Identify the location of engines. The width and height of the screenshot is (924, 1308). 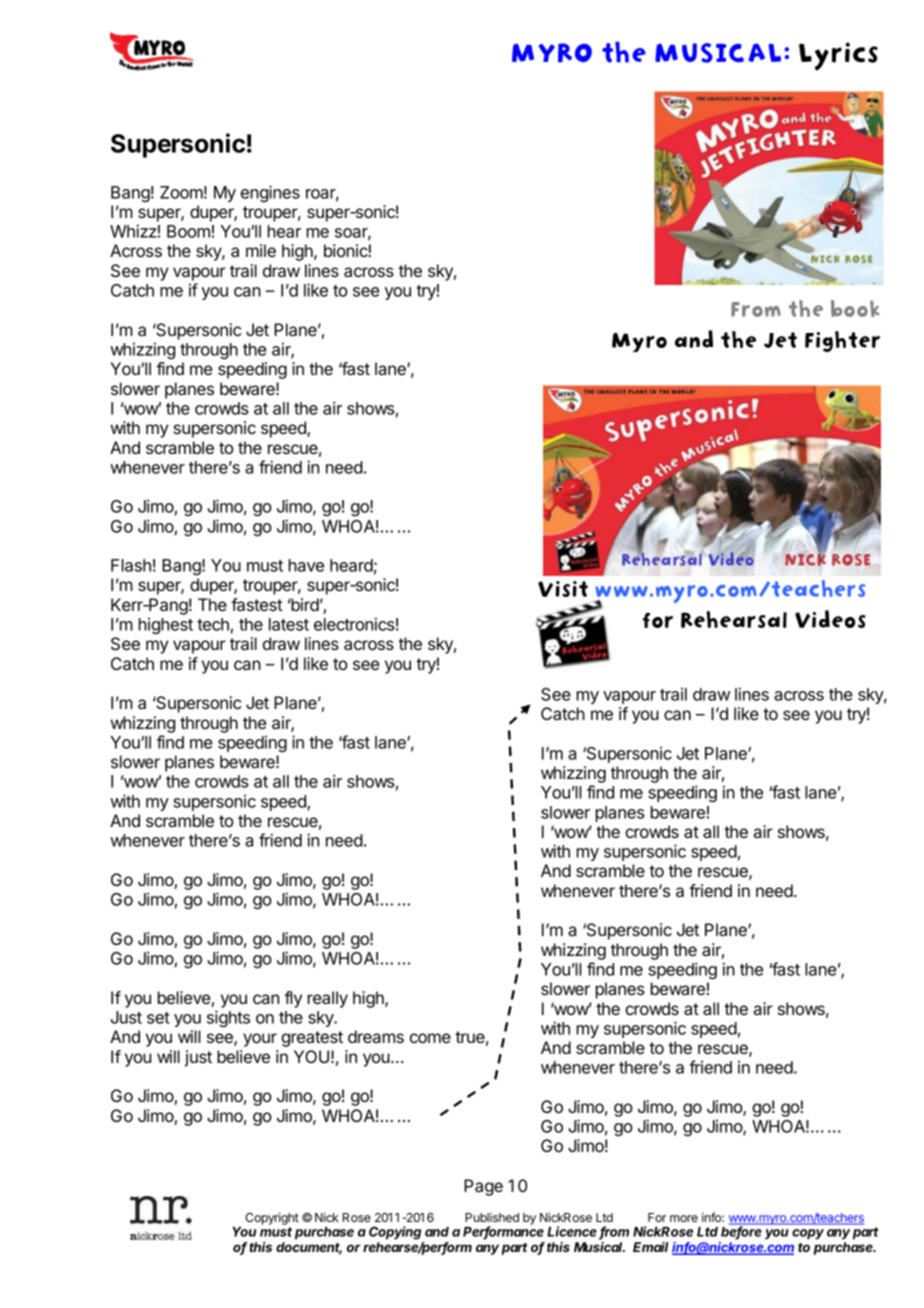
(270, 193).
